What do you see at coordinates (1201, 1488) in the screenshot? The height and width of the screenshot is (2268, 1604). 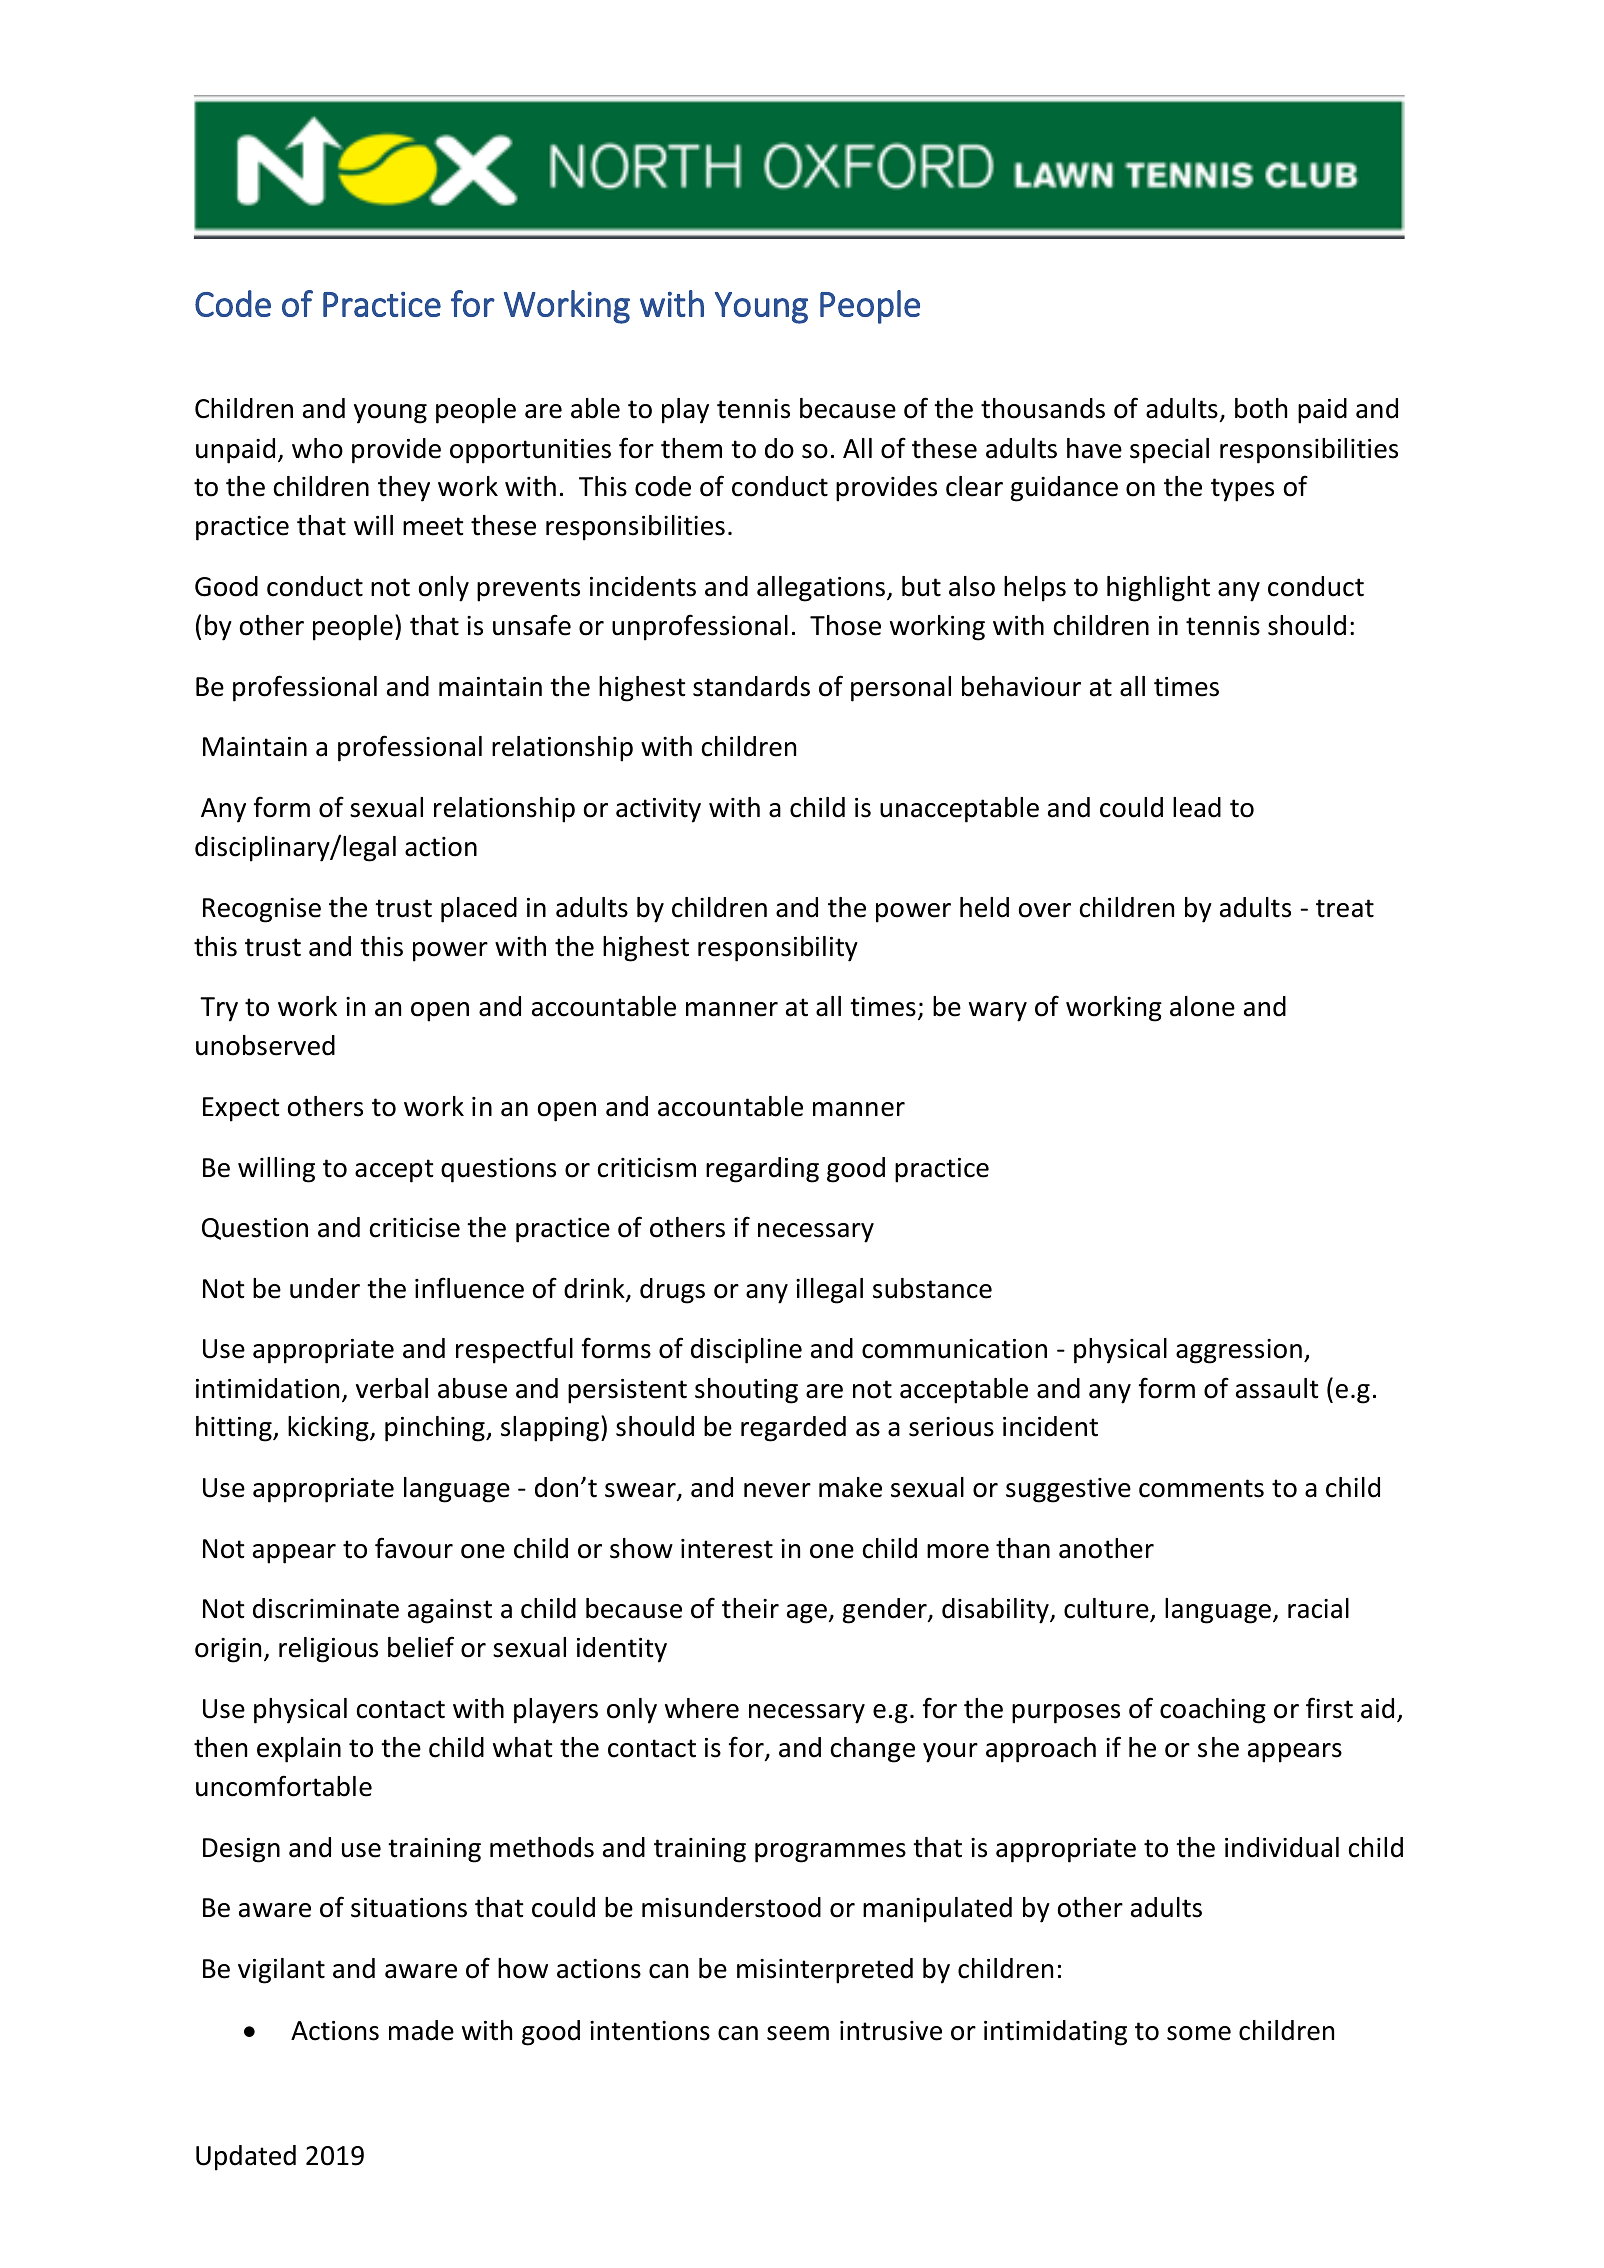 I see `comments` at bounding box center [1201, 1488].
